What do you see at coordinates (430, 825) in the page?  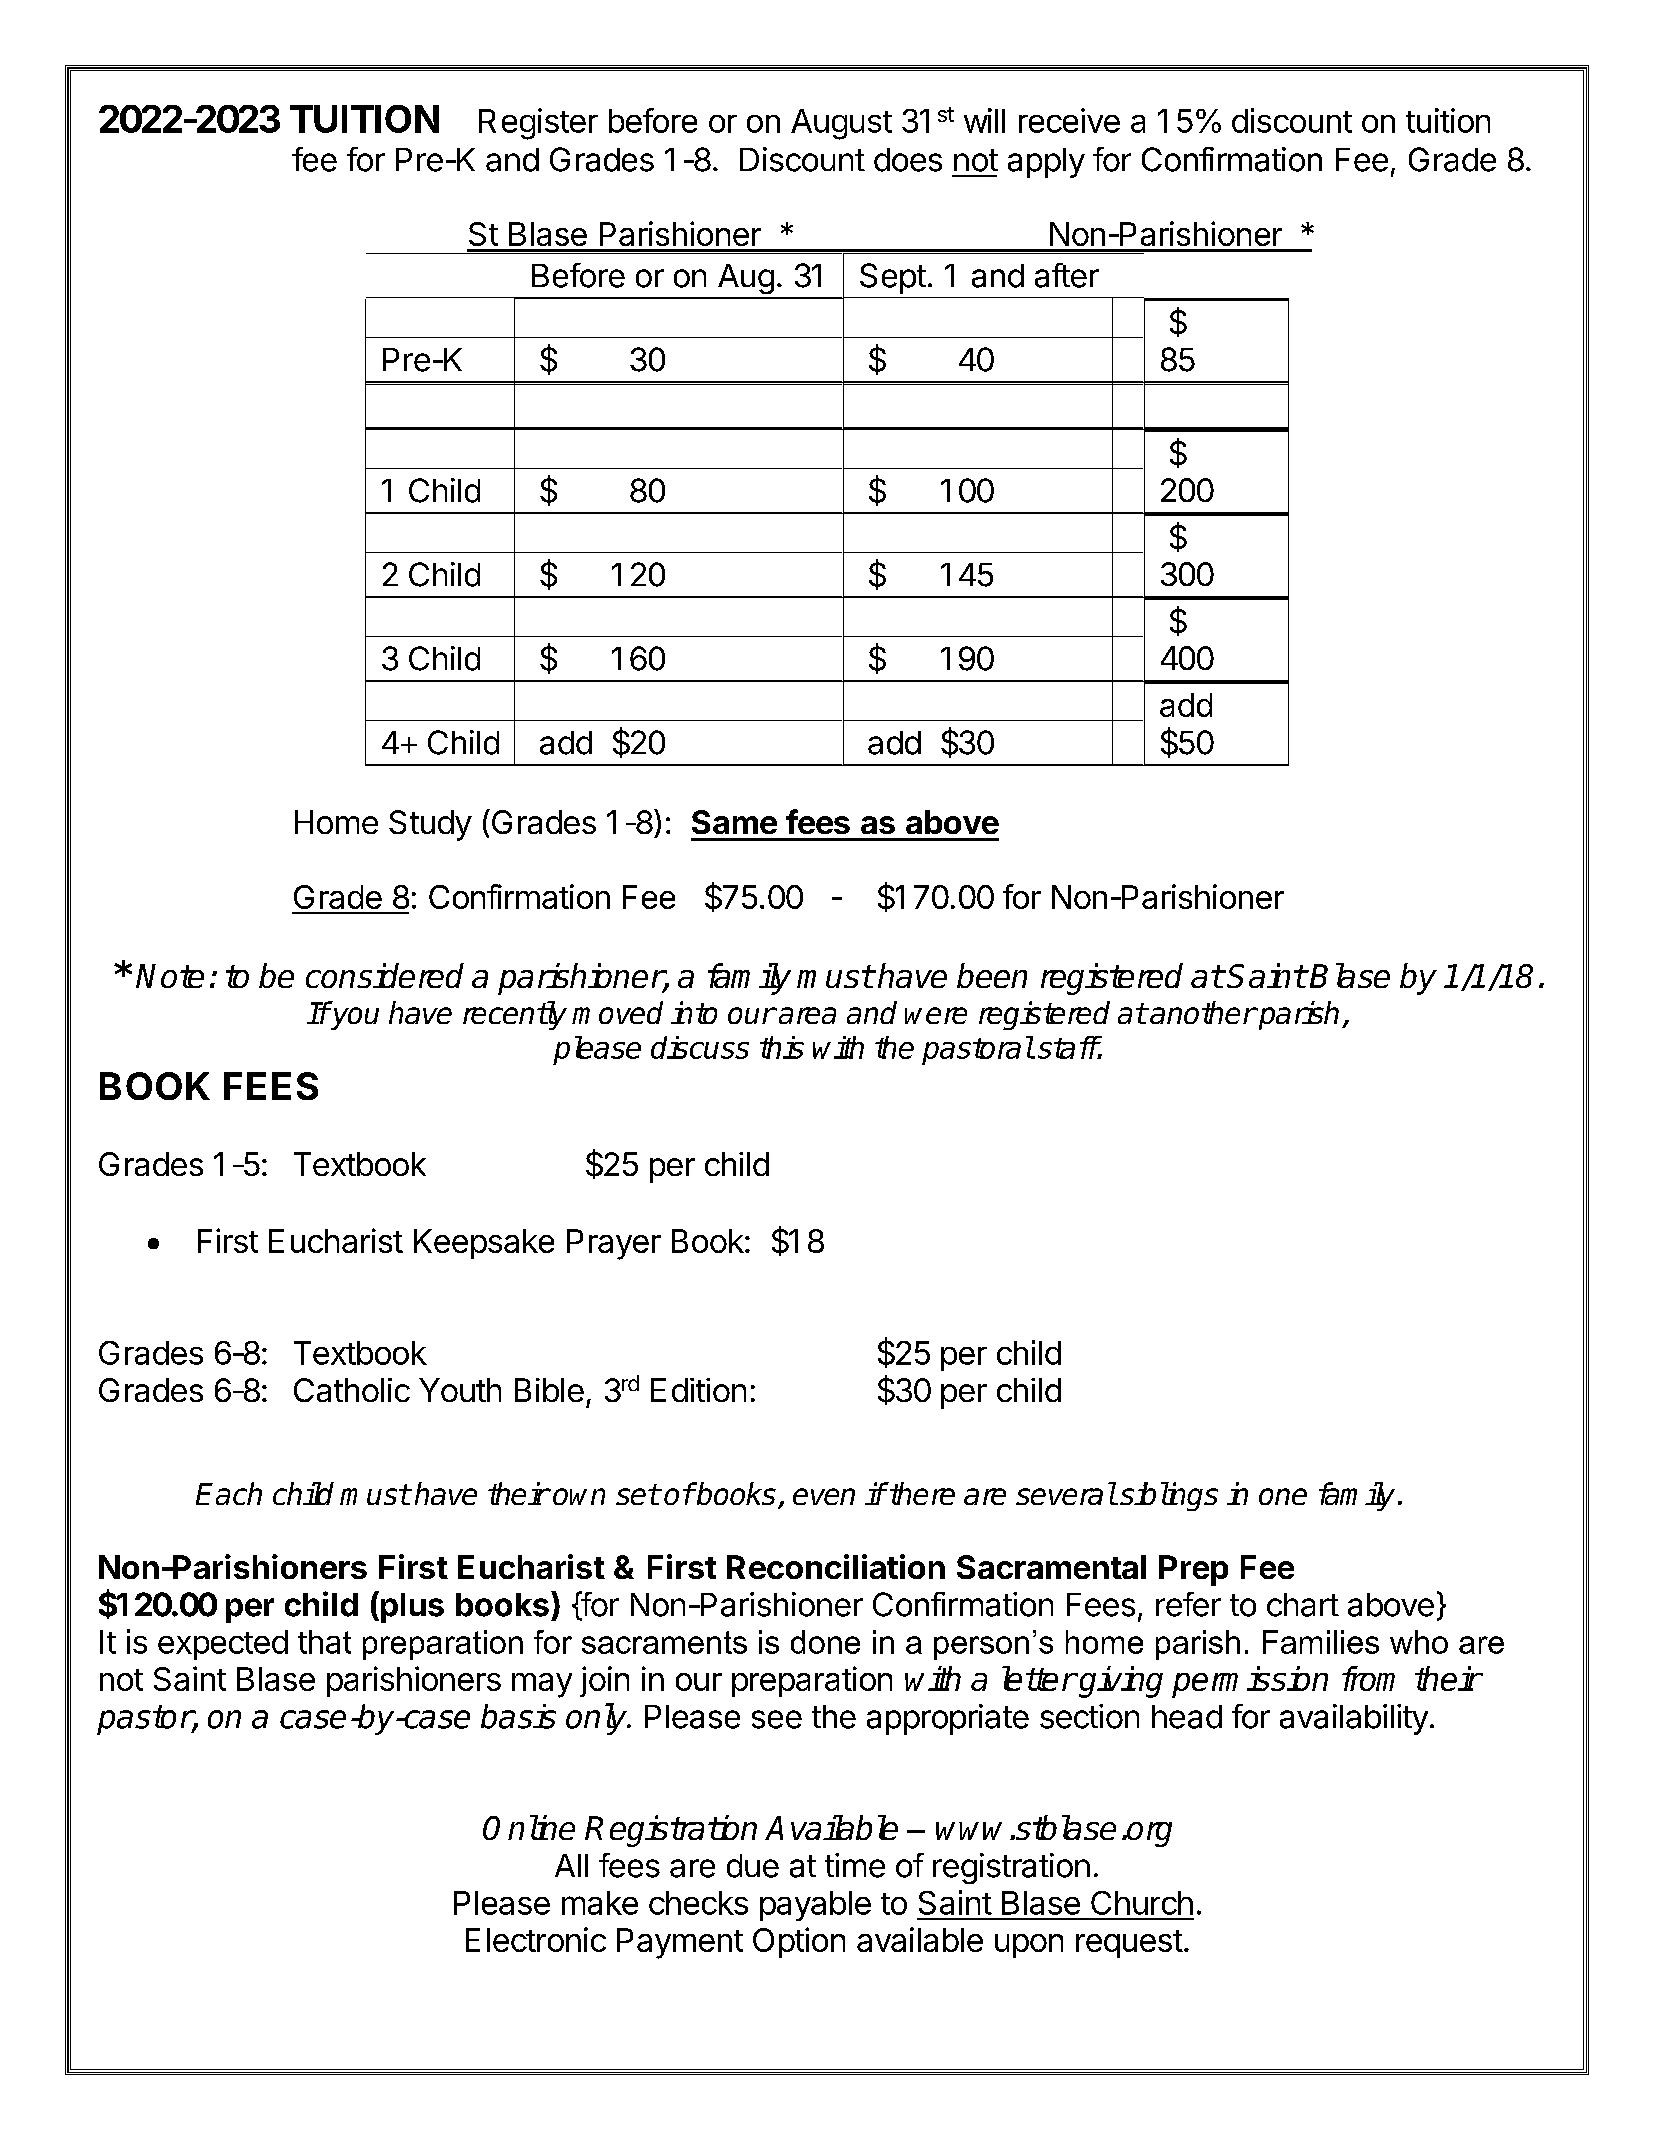 I see `Study` at bounding box center [430, 825].
